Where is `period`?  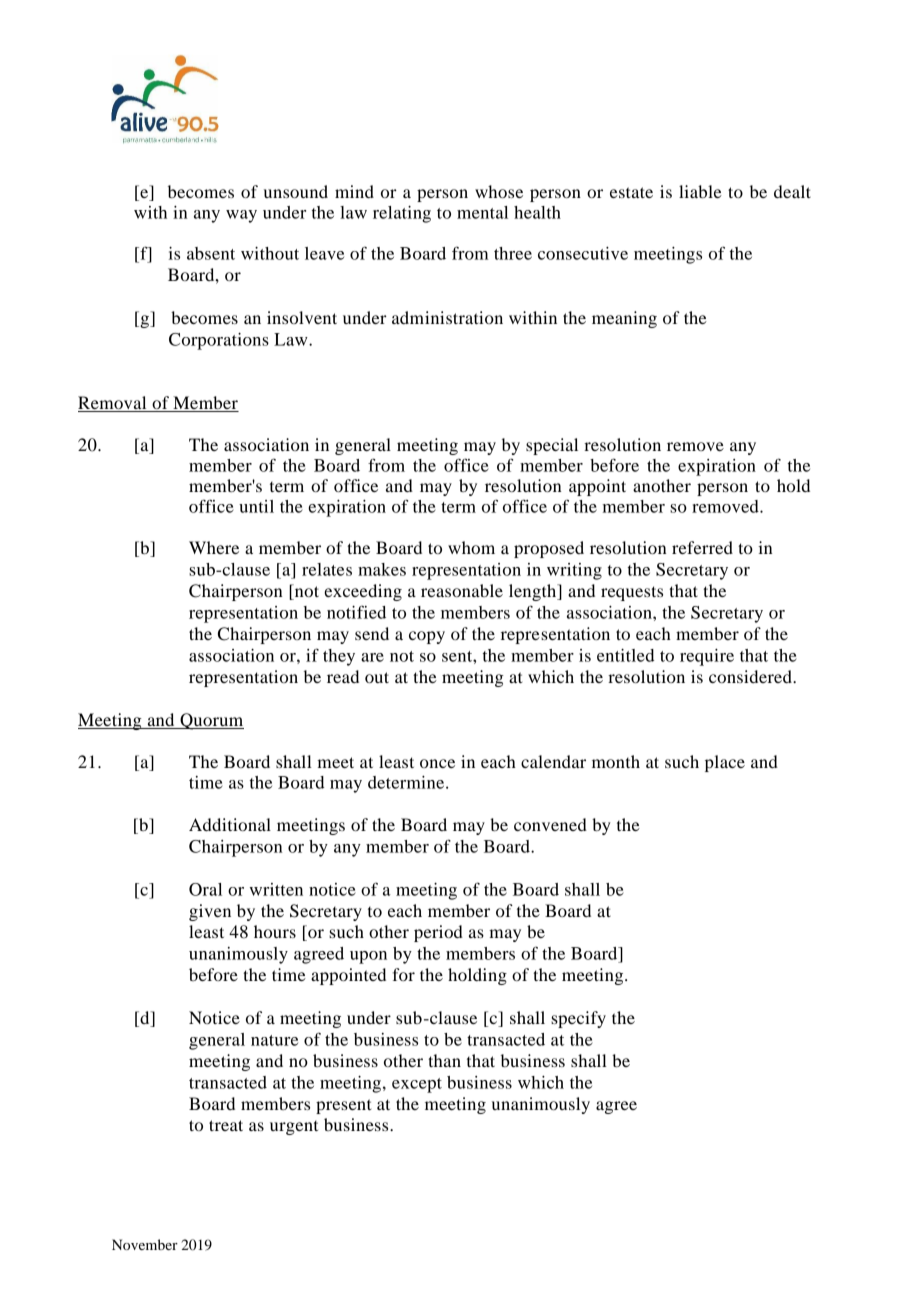 period is located at coordinates (438, 933).
